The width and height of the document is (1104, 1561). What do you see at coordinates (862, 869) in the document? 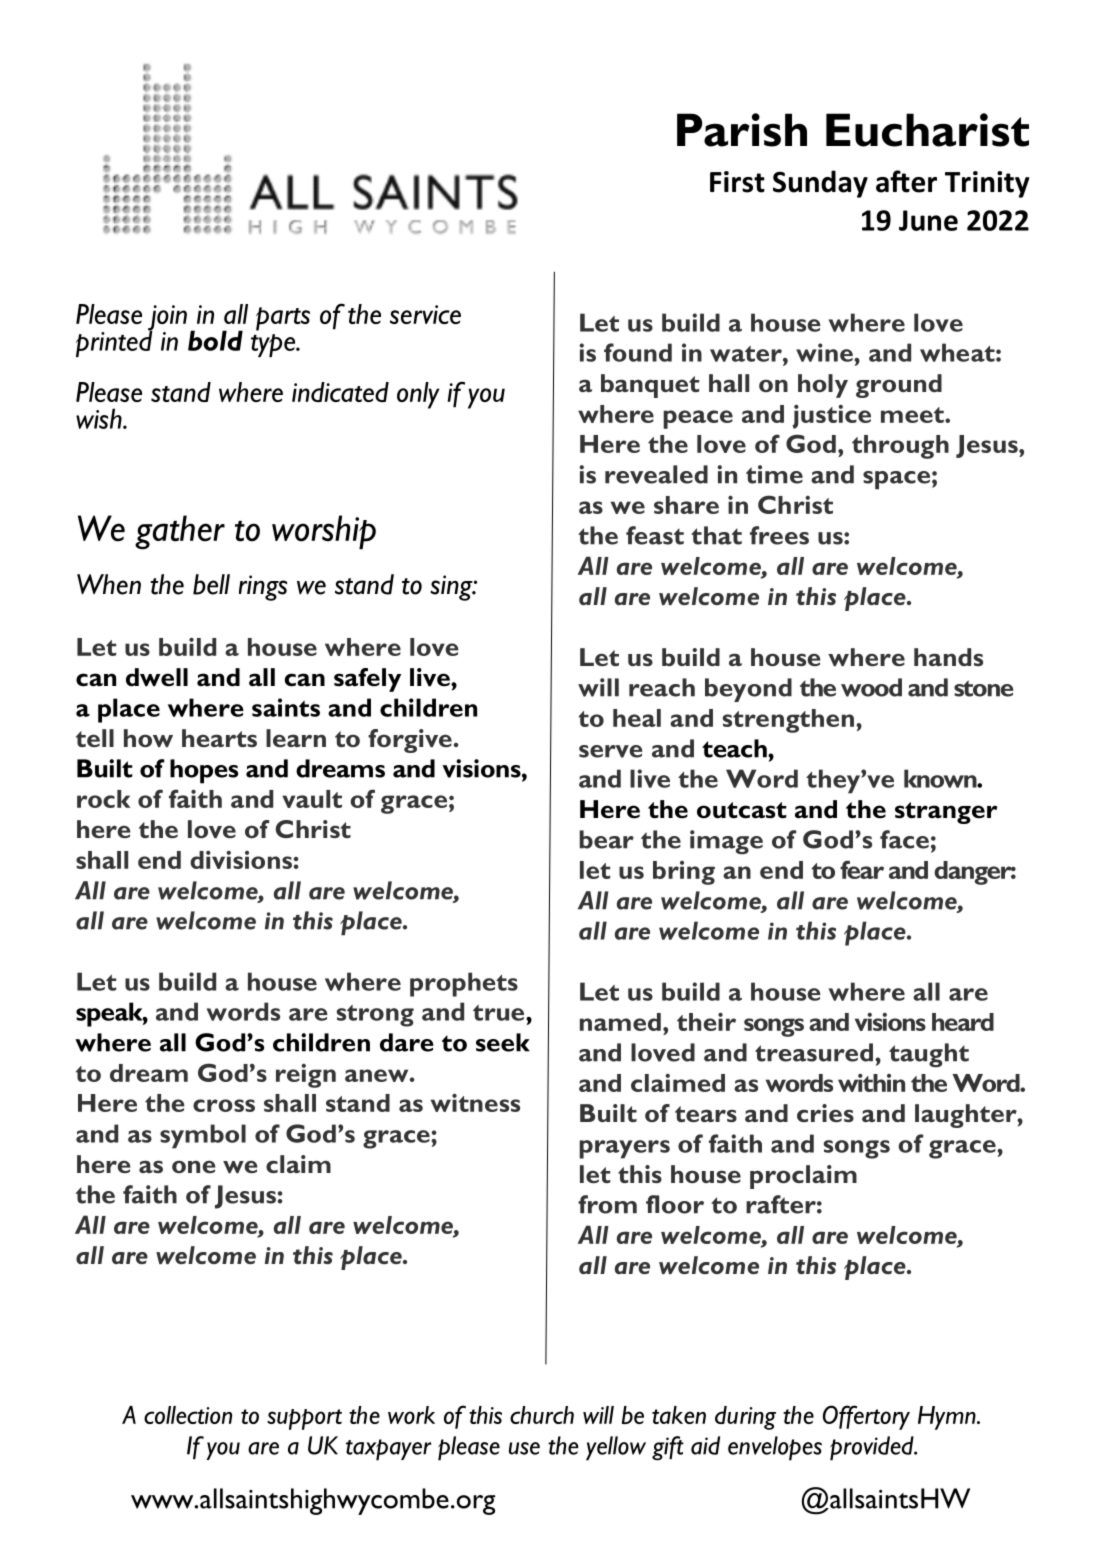
I see `fear` at bounding box center [862, 869].
